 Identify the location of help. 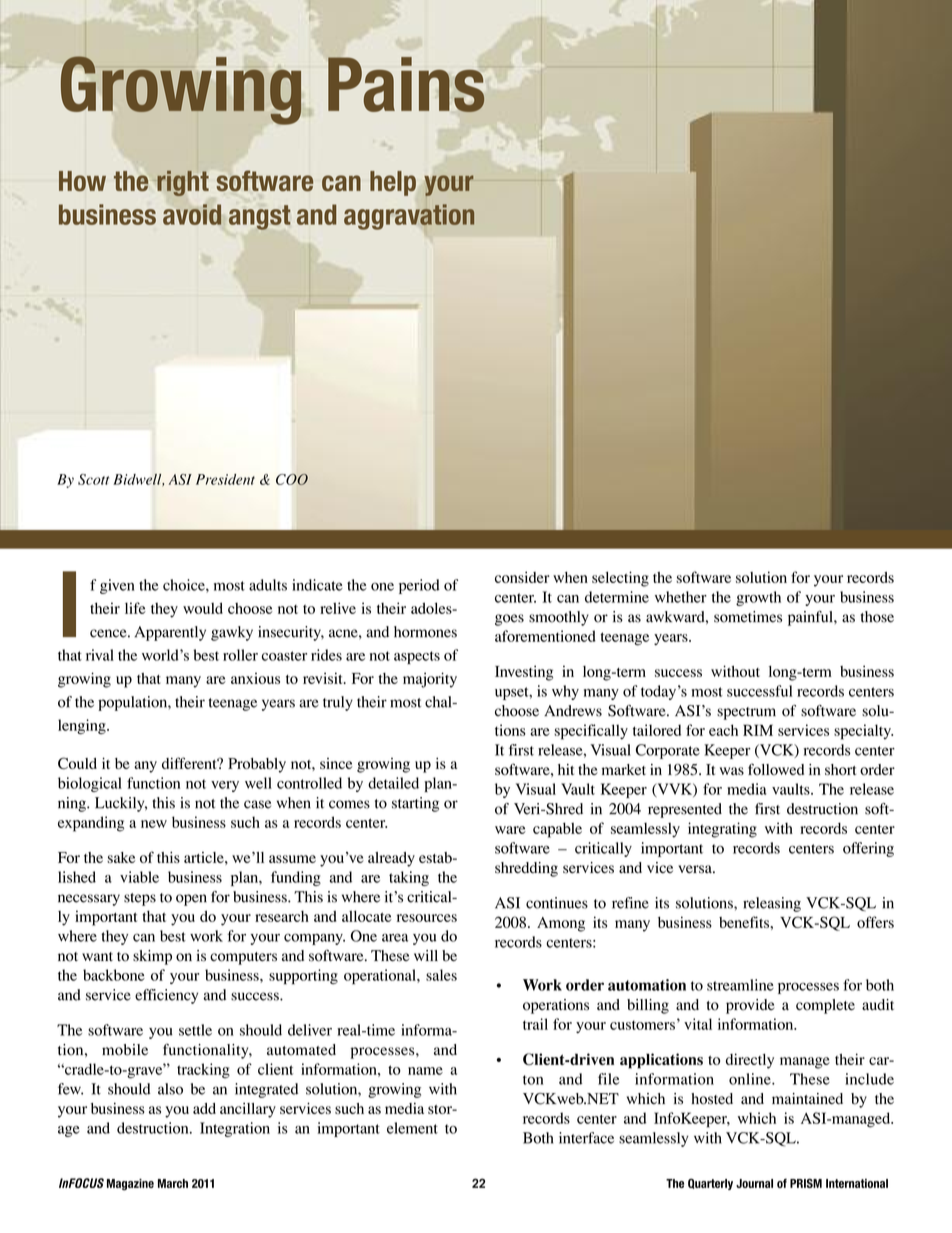
(393, 183).
